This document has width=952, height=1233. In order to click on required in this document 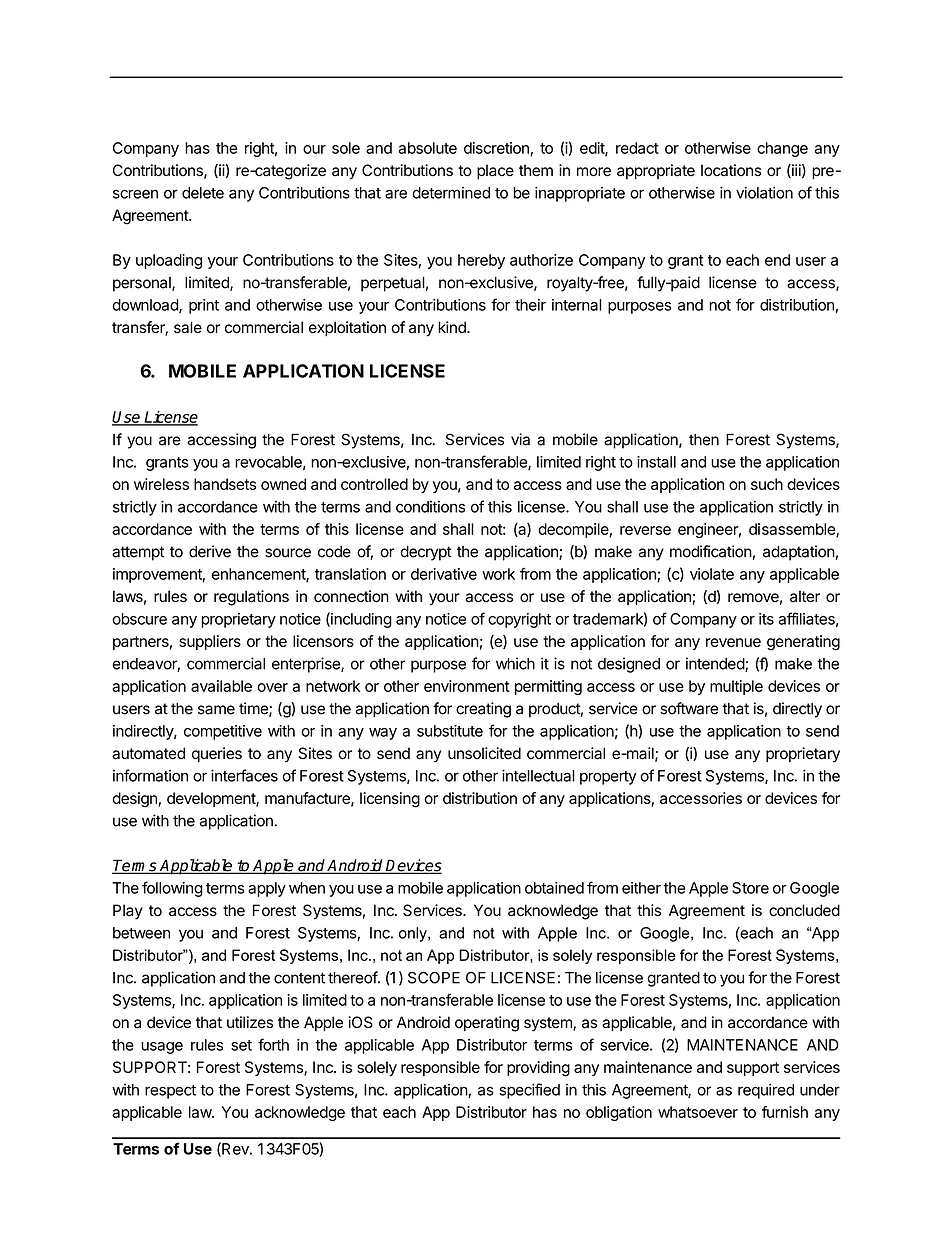, I will do `click(766, 1091)`.
